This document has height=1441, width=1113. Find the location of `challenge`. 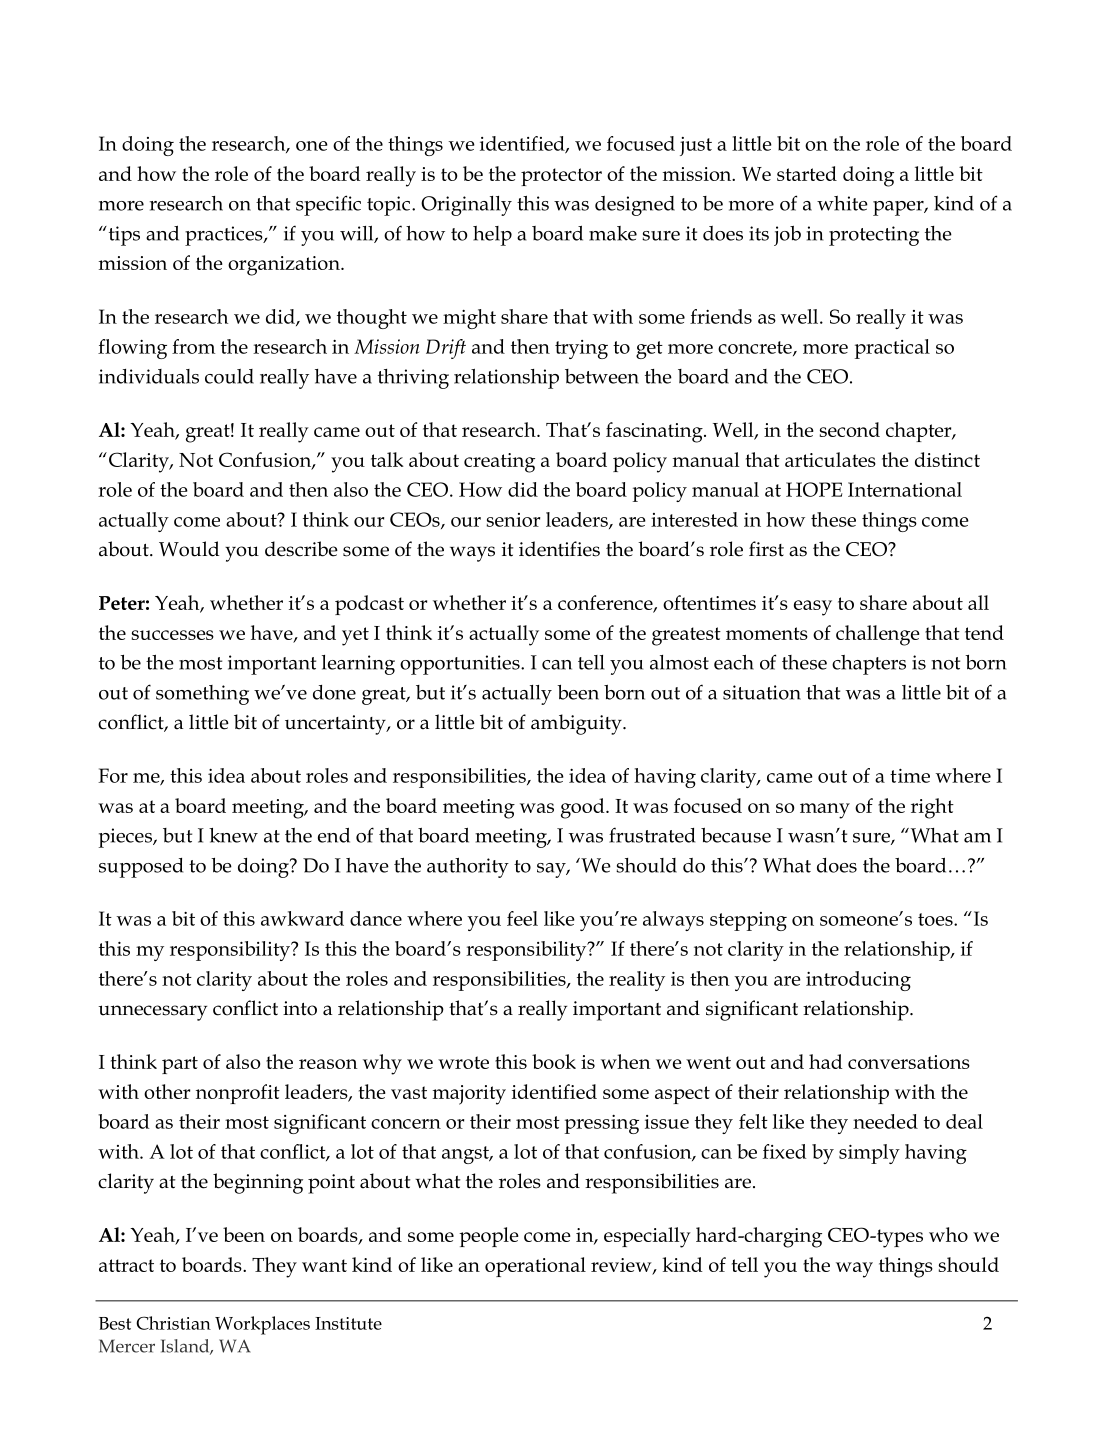

challenge is located at coordinates (878, 635).
